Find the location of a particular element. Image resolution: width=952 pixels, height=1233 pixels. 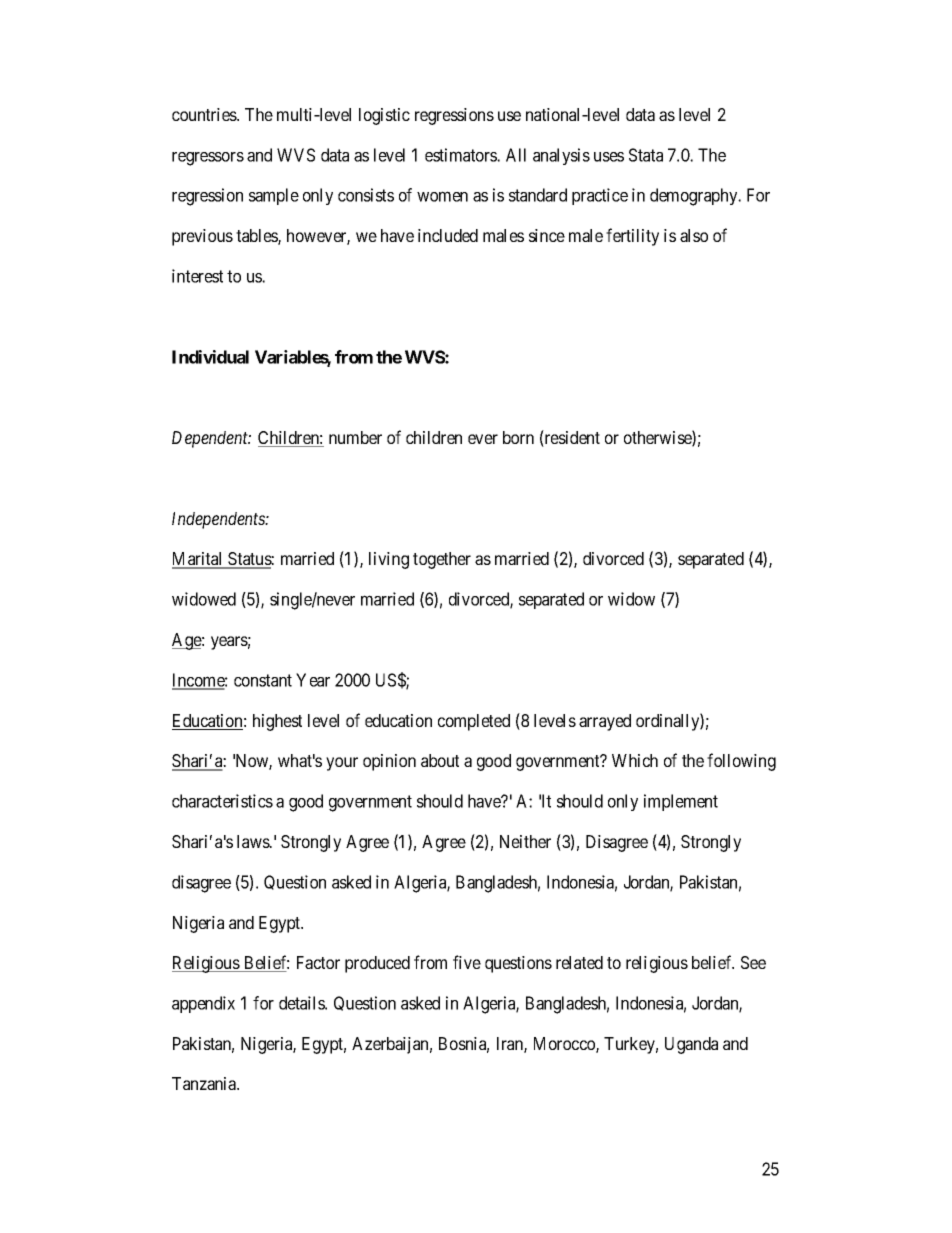

number is located at coordinates (355, 437).
